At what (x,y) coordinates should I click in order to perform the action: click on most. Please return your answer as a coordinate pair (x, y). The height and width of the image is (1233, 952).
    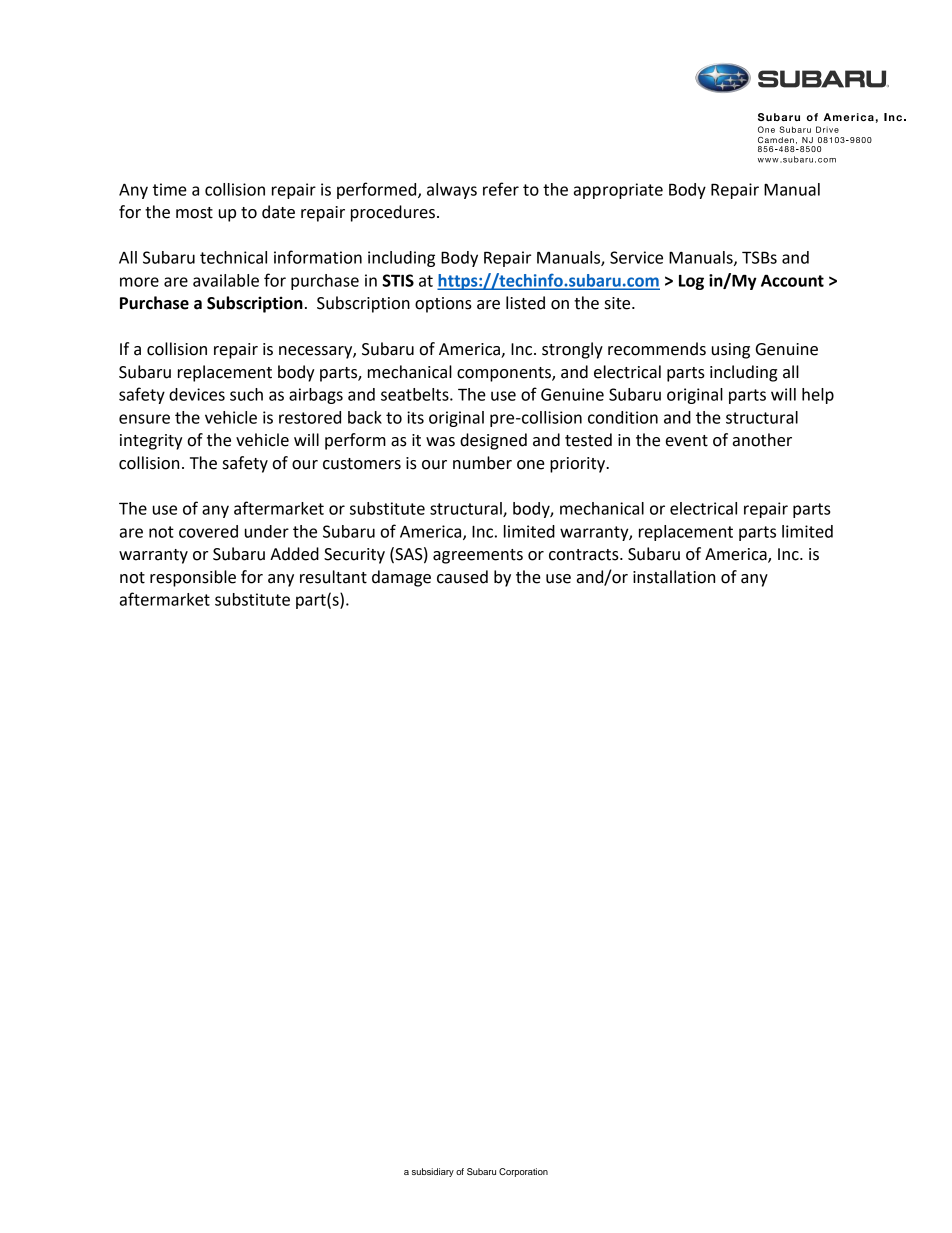
    Looking at the image, I should click on (194, 213).
